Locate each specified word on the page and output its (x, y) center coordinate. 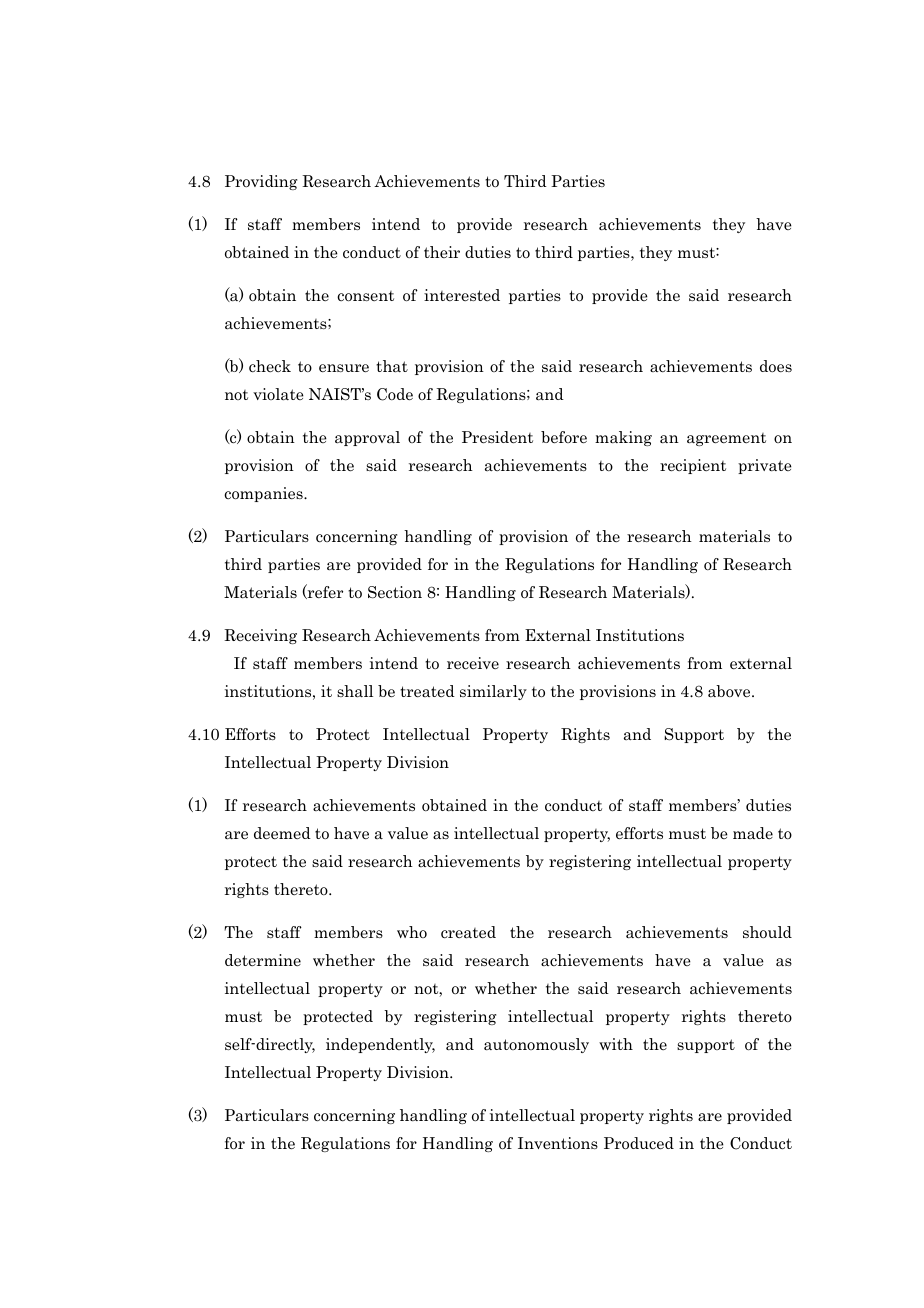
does (776, 366)
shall (355, 691)
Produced (639, 1143)
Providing (261, 182)
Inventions (558, 1143)
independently (380, 1045)
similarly (493, 692)
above (730, 691)
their (442, 252)
